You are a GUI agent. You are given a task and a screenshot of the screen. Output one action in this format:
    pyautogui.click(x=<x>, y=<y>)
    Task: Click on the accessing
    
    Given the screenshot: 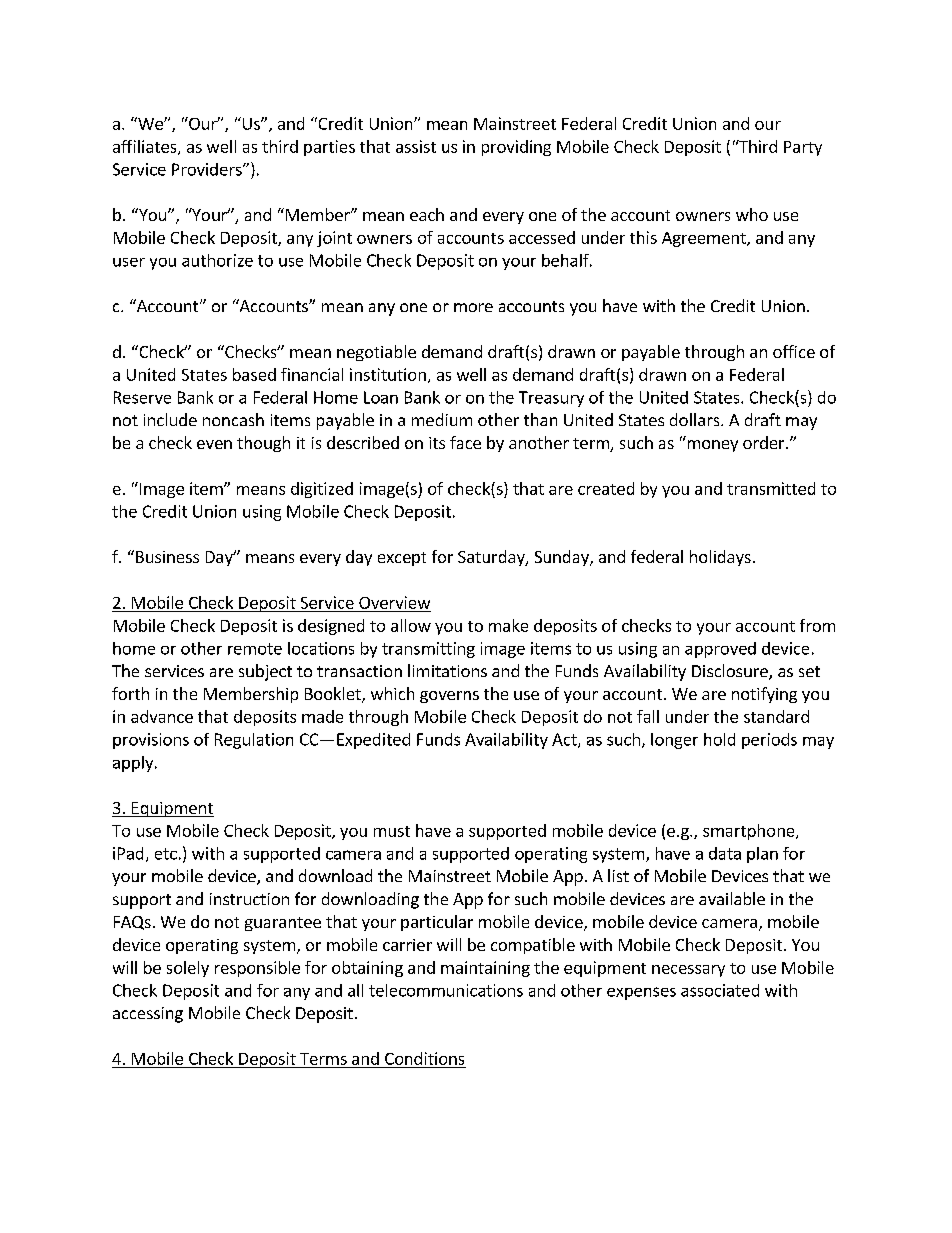 What is the action you would take?
    pyautogui.click(x=148, y=1015)
